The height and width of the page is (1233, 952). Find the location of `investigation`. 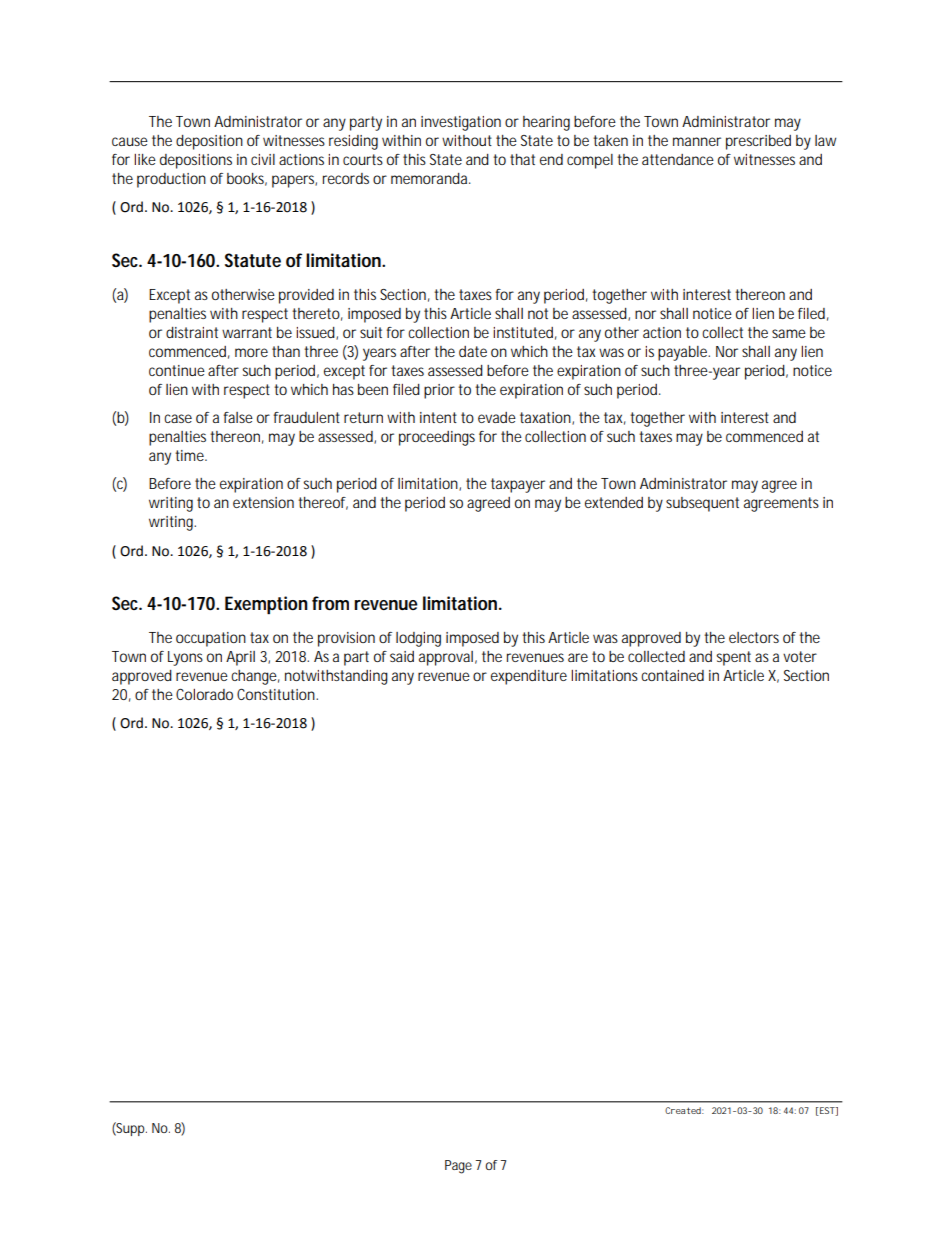

investigation is located at coordinates (461, 123).
